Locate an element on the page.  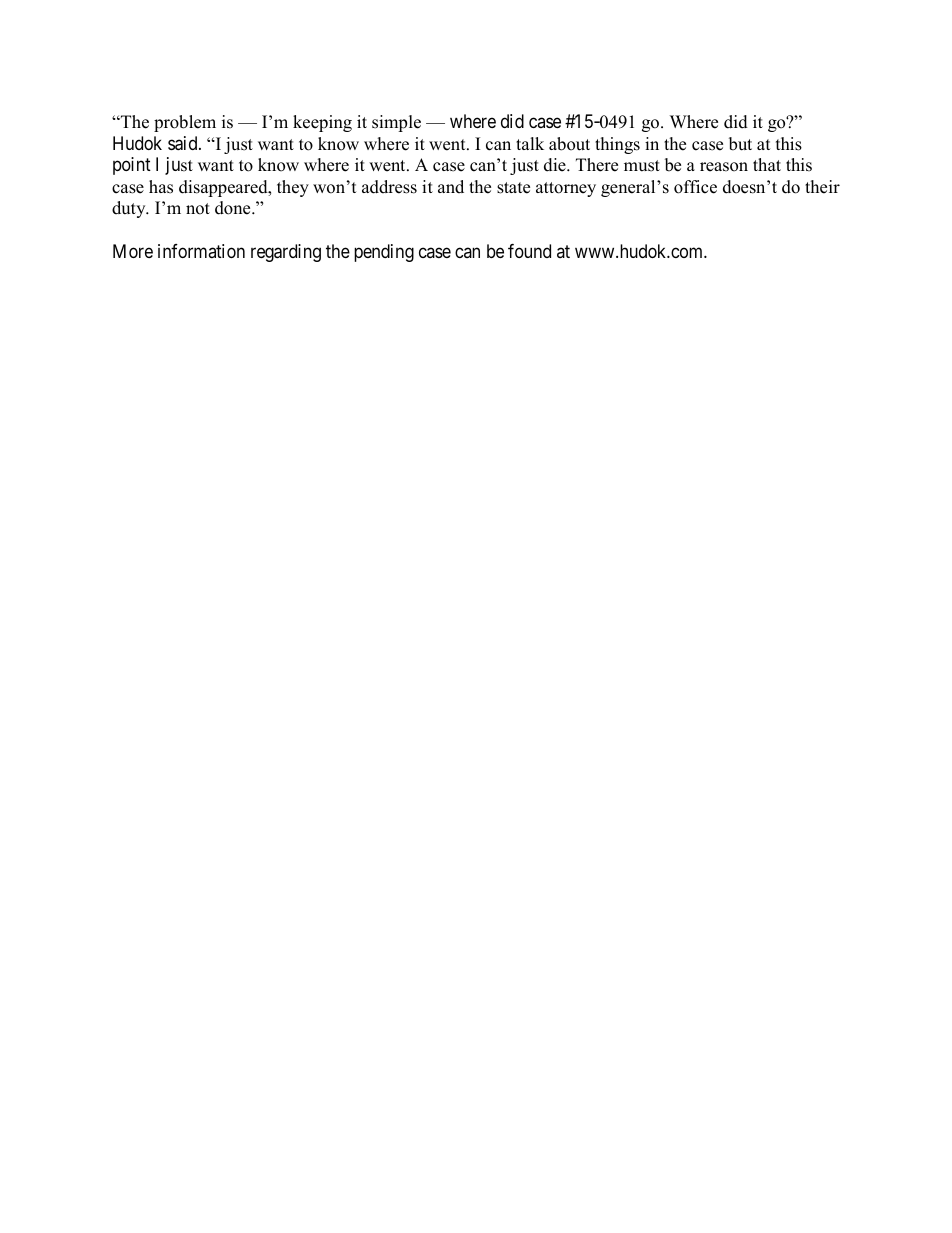
information is located at coordinates (201, 251).
